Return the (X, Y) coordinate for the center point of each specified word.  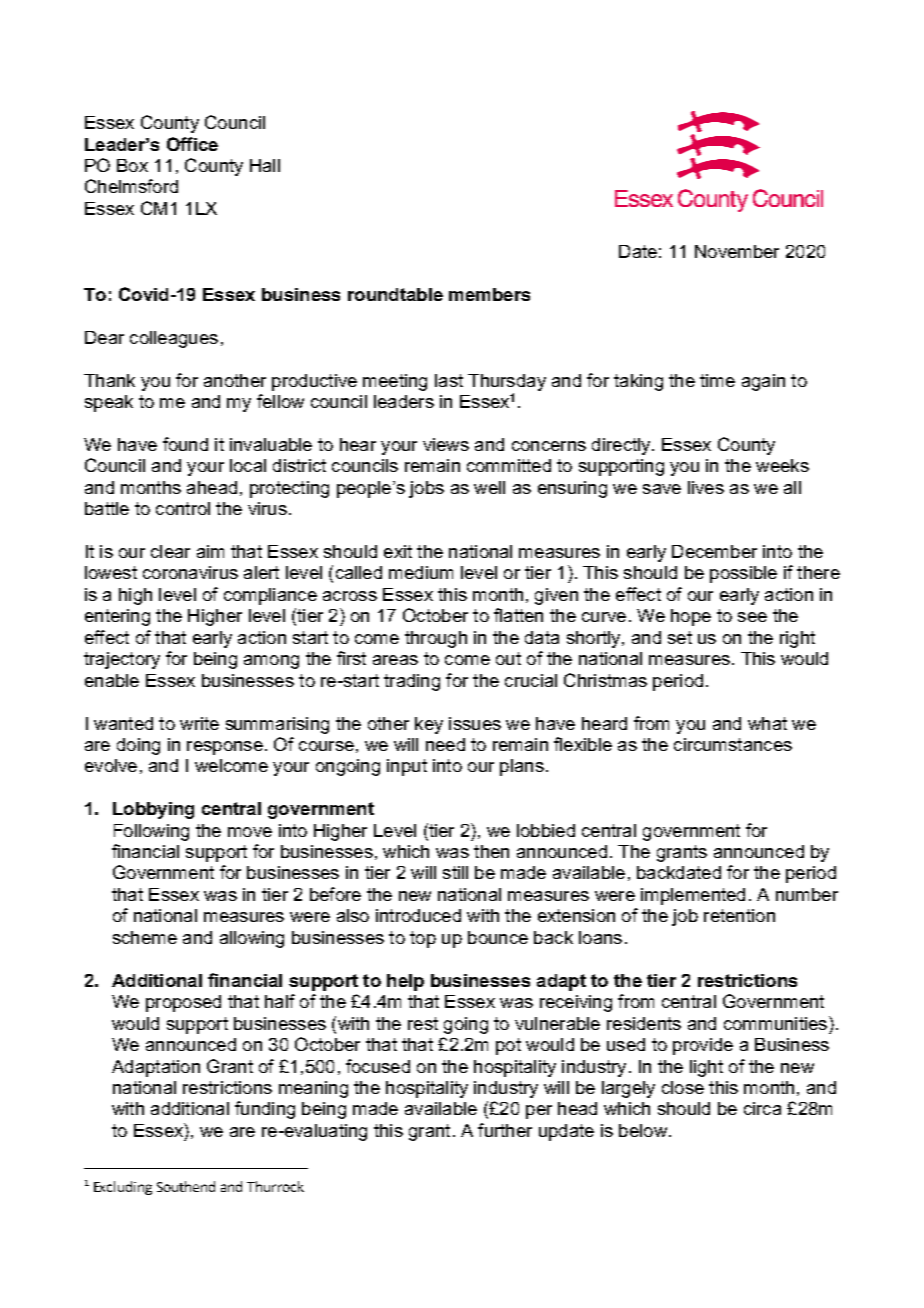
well (489, 487)
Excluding (123, 1188)
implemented (693, 896)
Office (192, 144)
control (183, 508)
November (737, 251)
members (489, 294)
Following (151, 832)
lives (706, 487)
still (455, 872)
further (505, 1130)
